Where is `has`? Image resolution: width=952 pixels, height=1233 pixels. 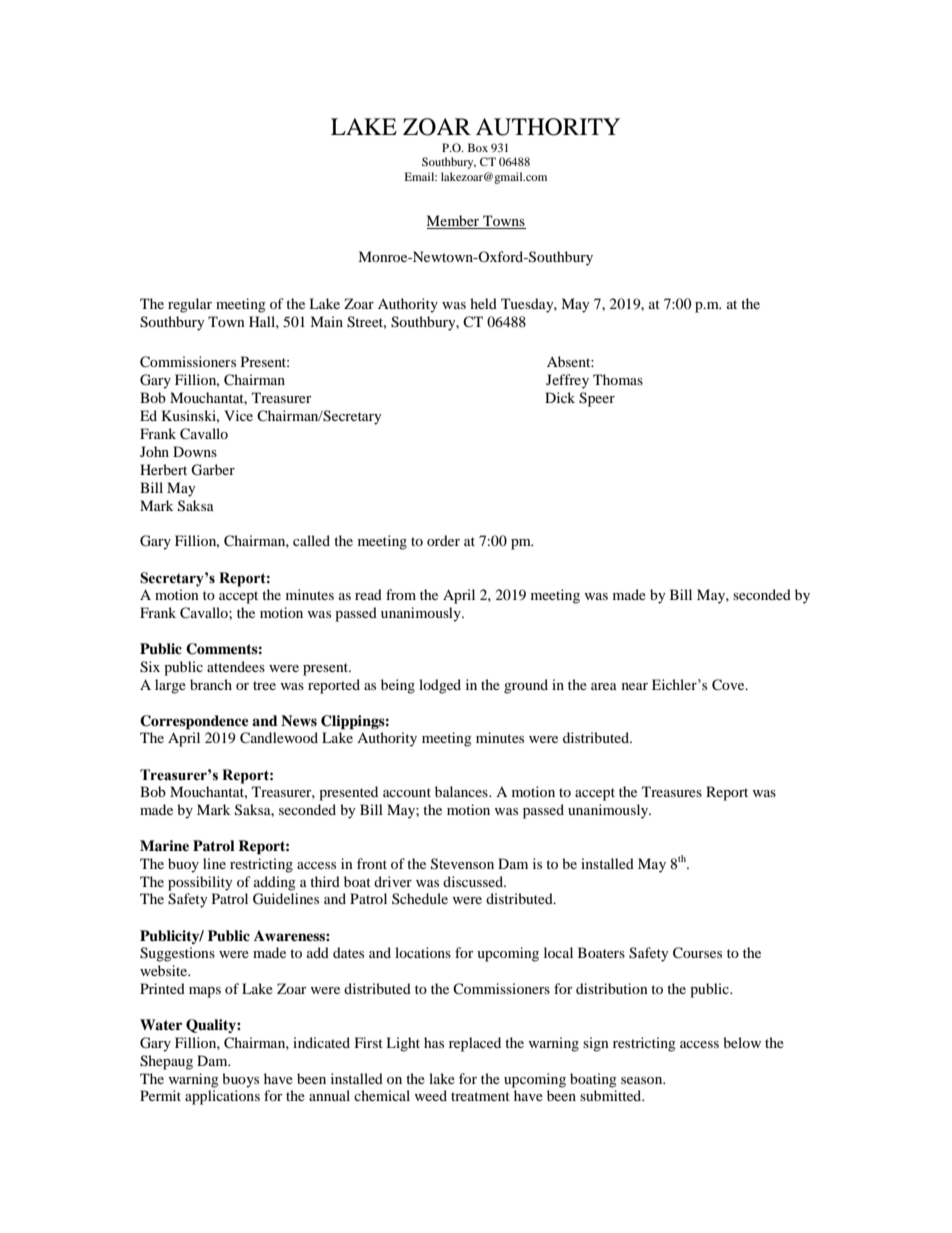
has is located at coordinates (434, 1042).
